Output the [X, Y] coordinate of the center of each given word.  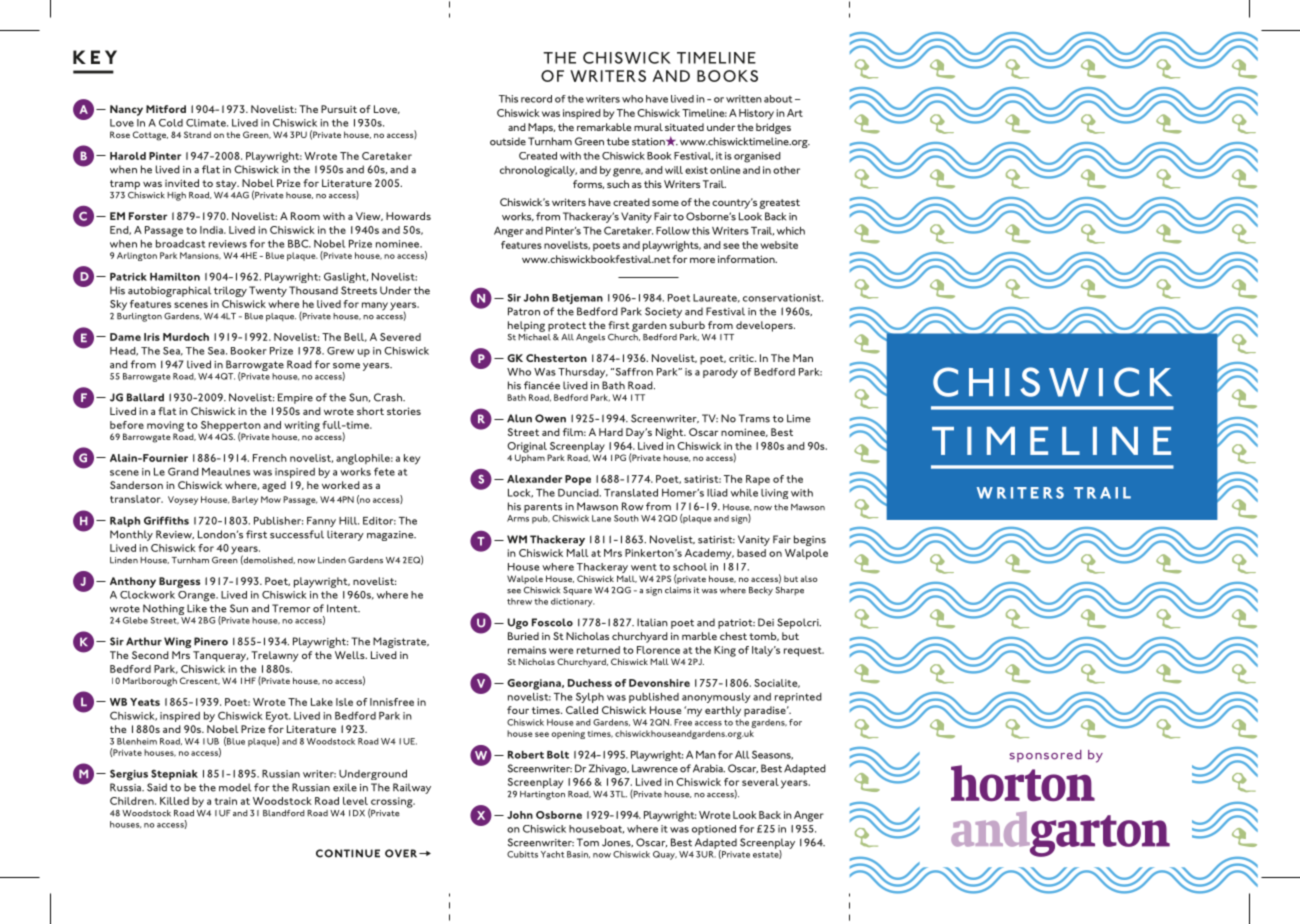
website [779, 245]
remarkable [604, 127]
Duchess [590, 683]
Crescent [200, 681]
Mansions [200, 256]
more [702, 260]
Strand [197, 134]
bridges [773, 128]
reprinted [798, 698]
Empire [295, 398]
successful [297, 534]
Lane [601, 518]
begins [810, 540]
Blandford [284, 813]
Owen [550, 418]
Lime [799, 418]
